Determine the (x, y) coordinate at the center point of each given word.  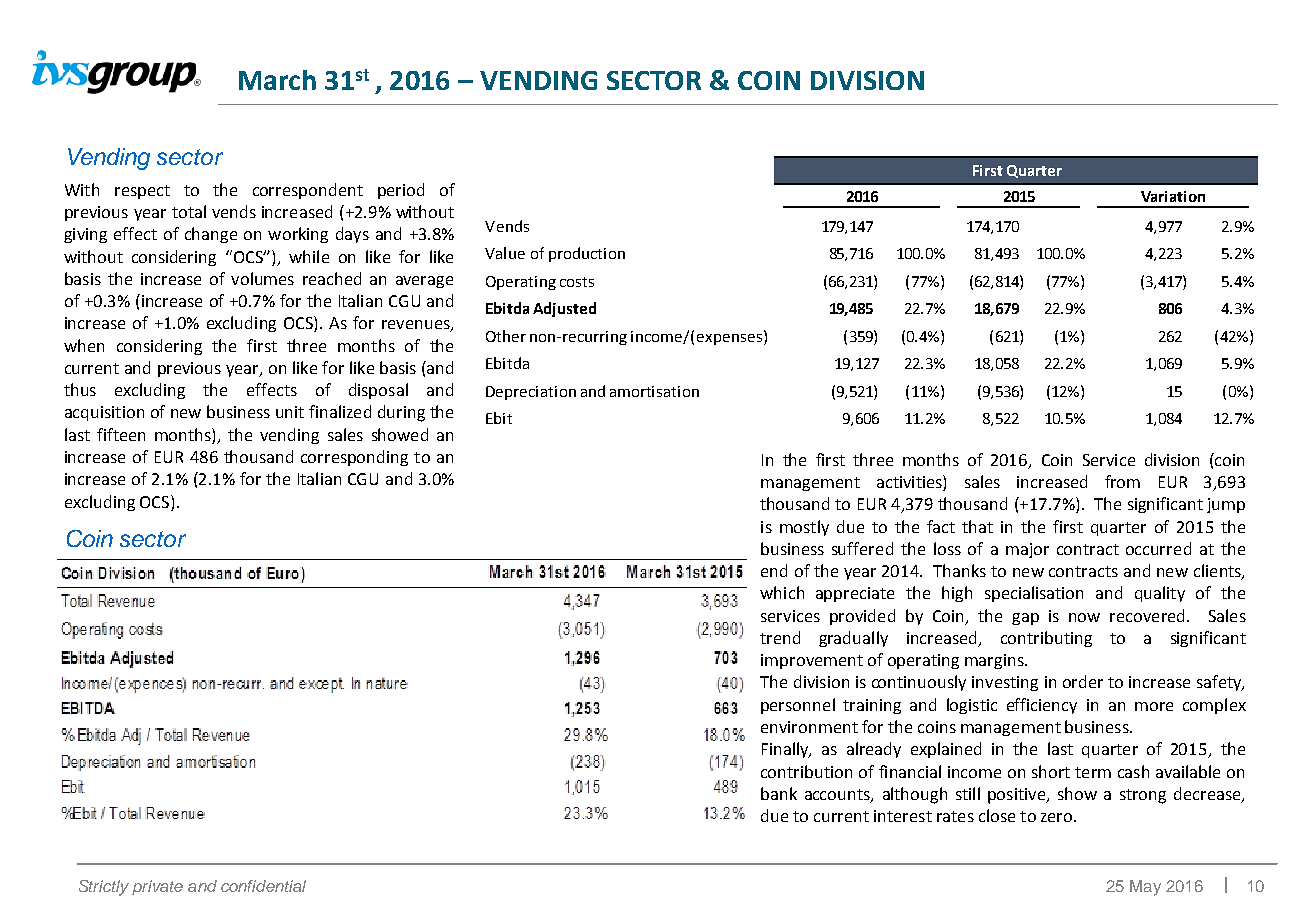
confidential (263, 886)
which (782, 592)
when (84, 345)
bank (779, 793)
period (401, 191)
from (1122, 481)
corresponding (354, 458)
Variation (1173, 196)
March (277, 80)
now (1084, 617)
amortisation (654, 391)
